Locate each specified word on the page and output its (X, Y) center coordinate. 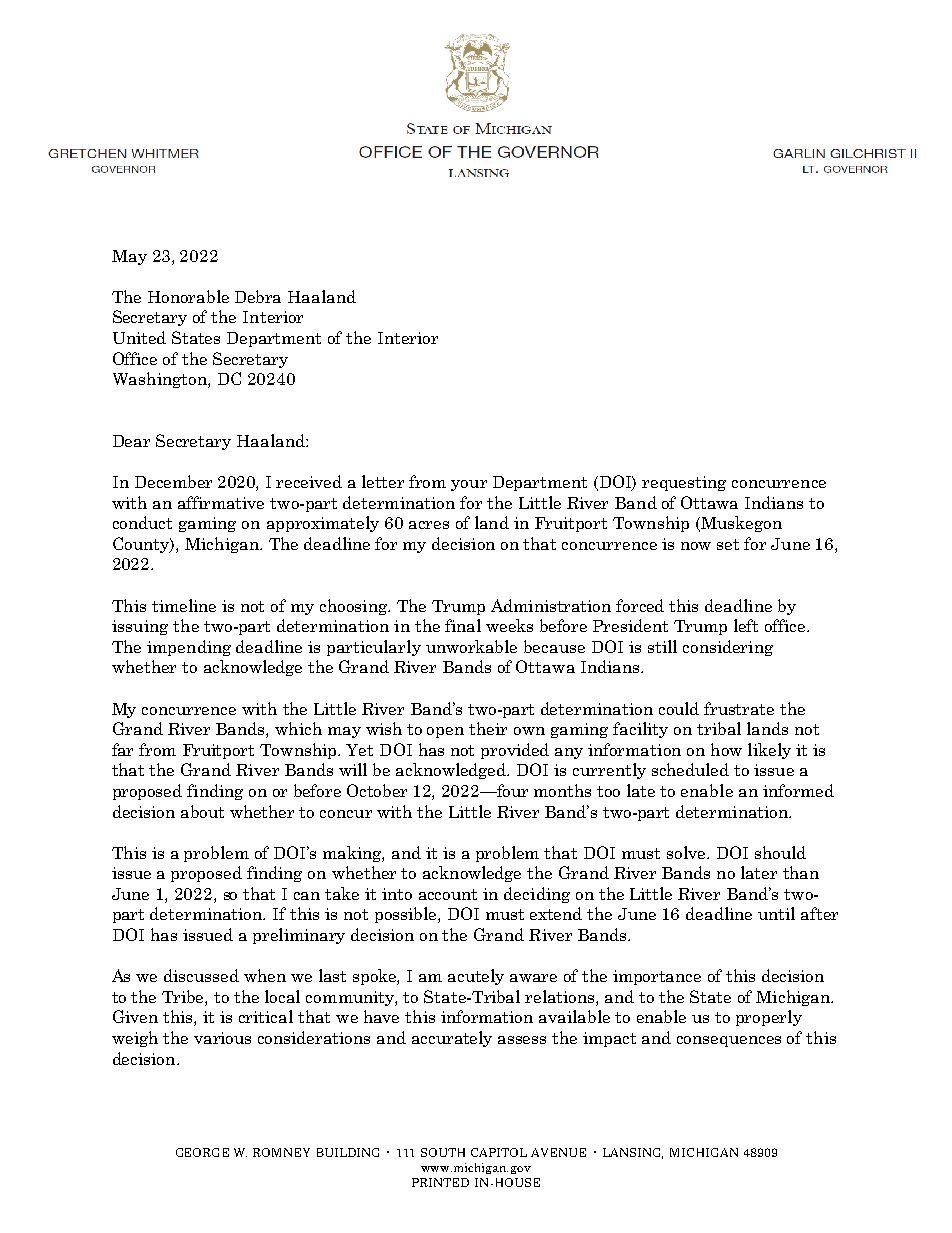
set (728, 544)
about (202, 811)
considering (728, 648)
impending (189, 648)
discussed (201, 975)
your (469, 485)
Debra (258, 296)
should (780, 852)
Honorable (188, 296)
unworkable (471, 646)
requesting (684, 483)
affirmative (221, 502)
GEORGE (202, 1152)
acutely (476, 977)
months (562, 790)
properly (769, 1018)
